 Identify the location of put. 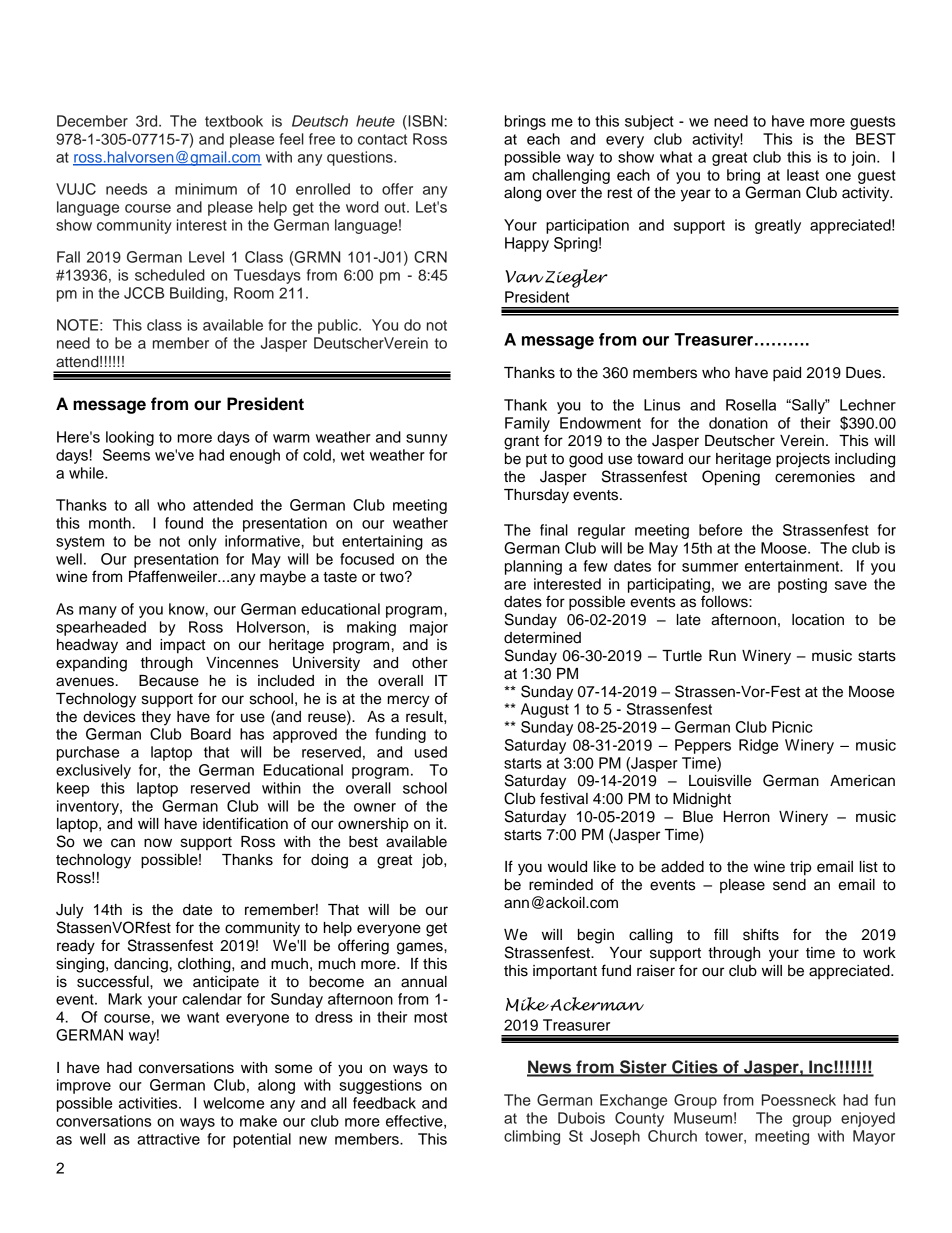
(536, 460).
